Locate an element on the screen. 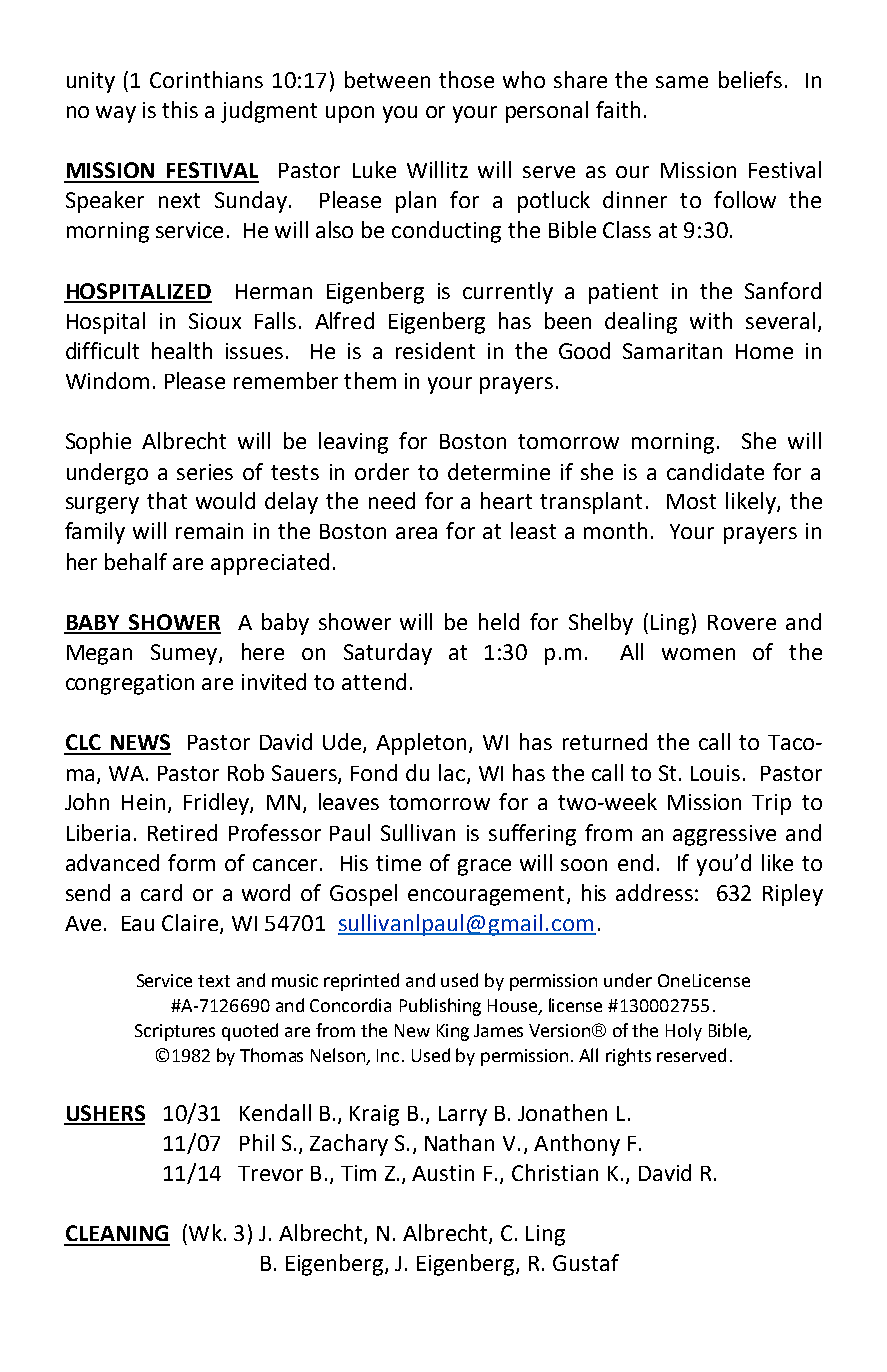 The image size is (887, 1372). candidate is located at coordinates (715, 471).
